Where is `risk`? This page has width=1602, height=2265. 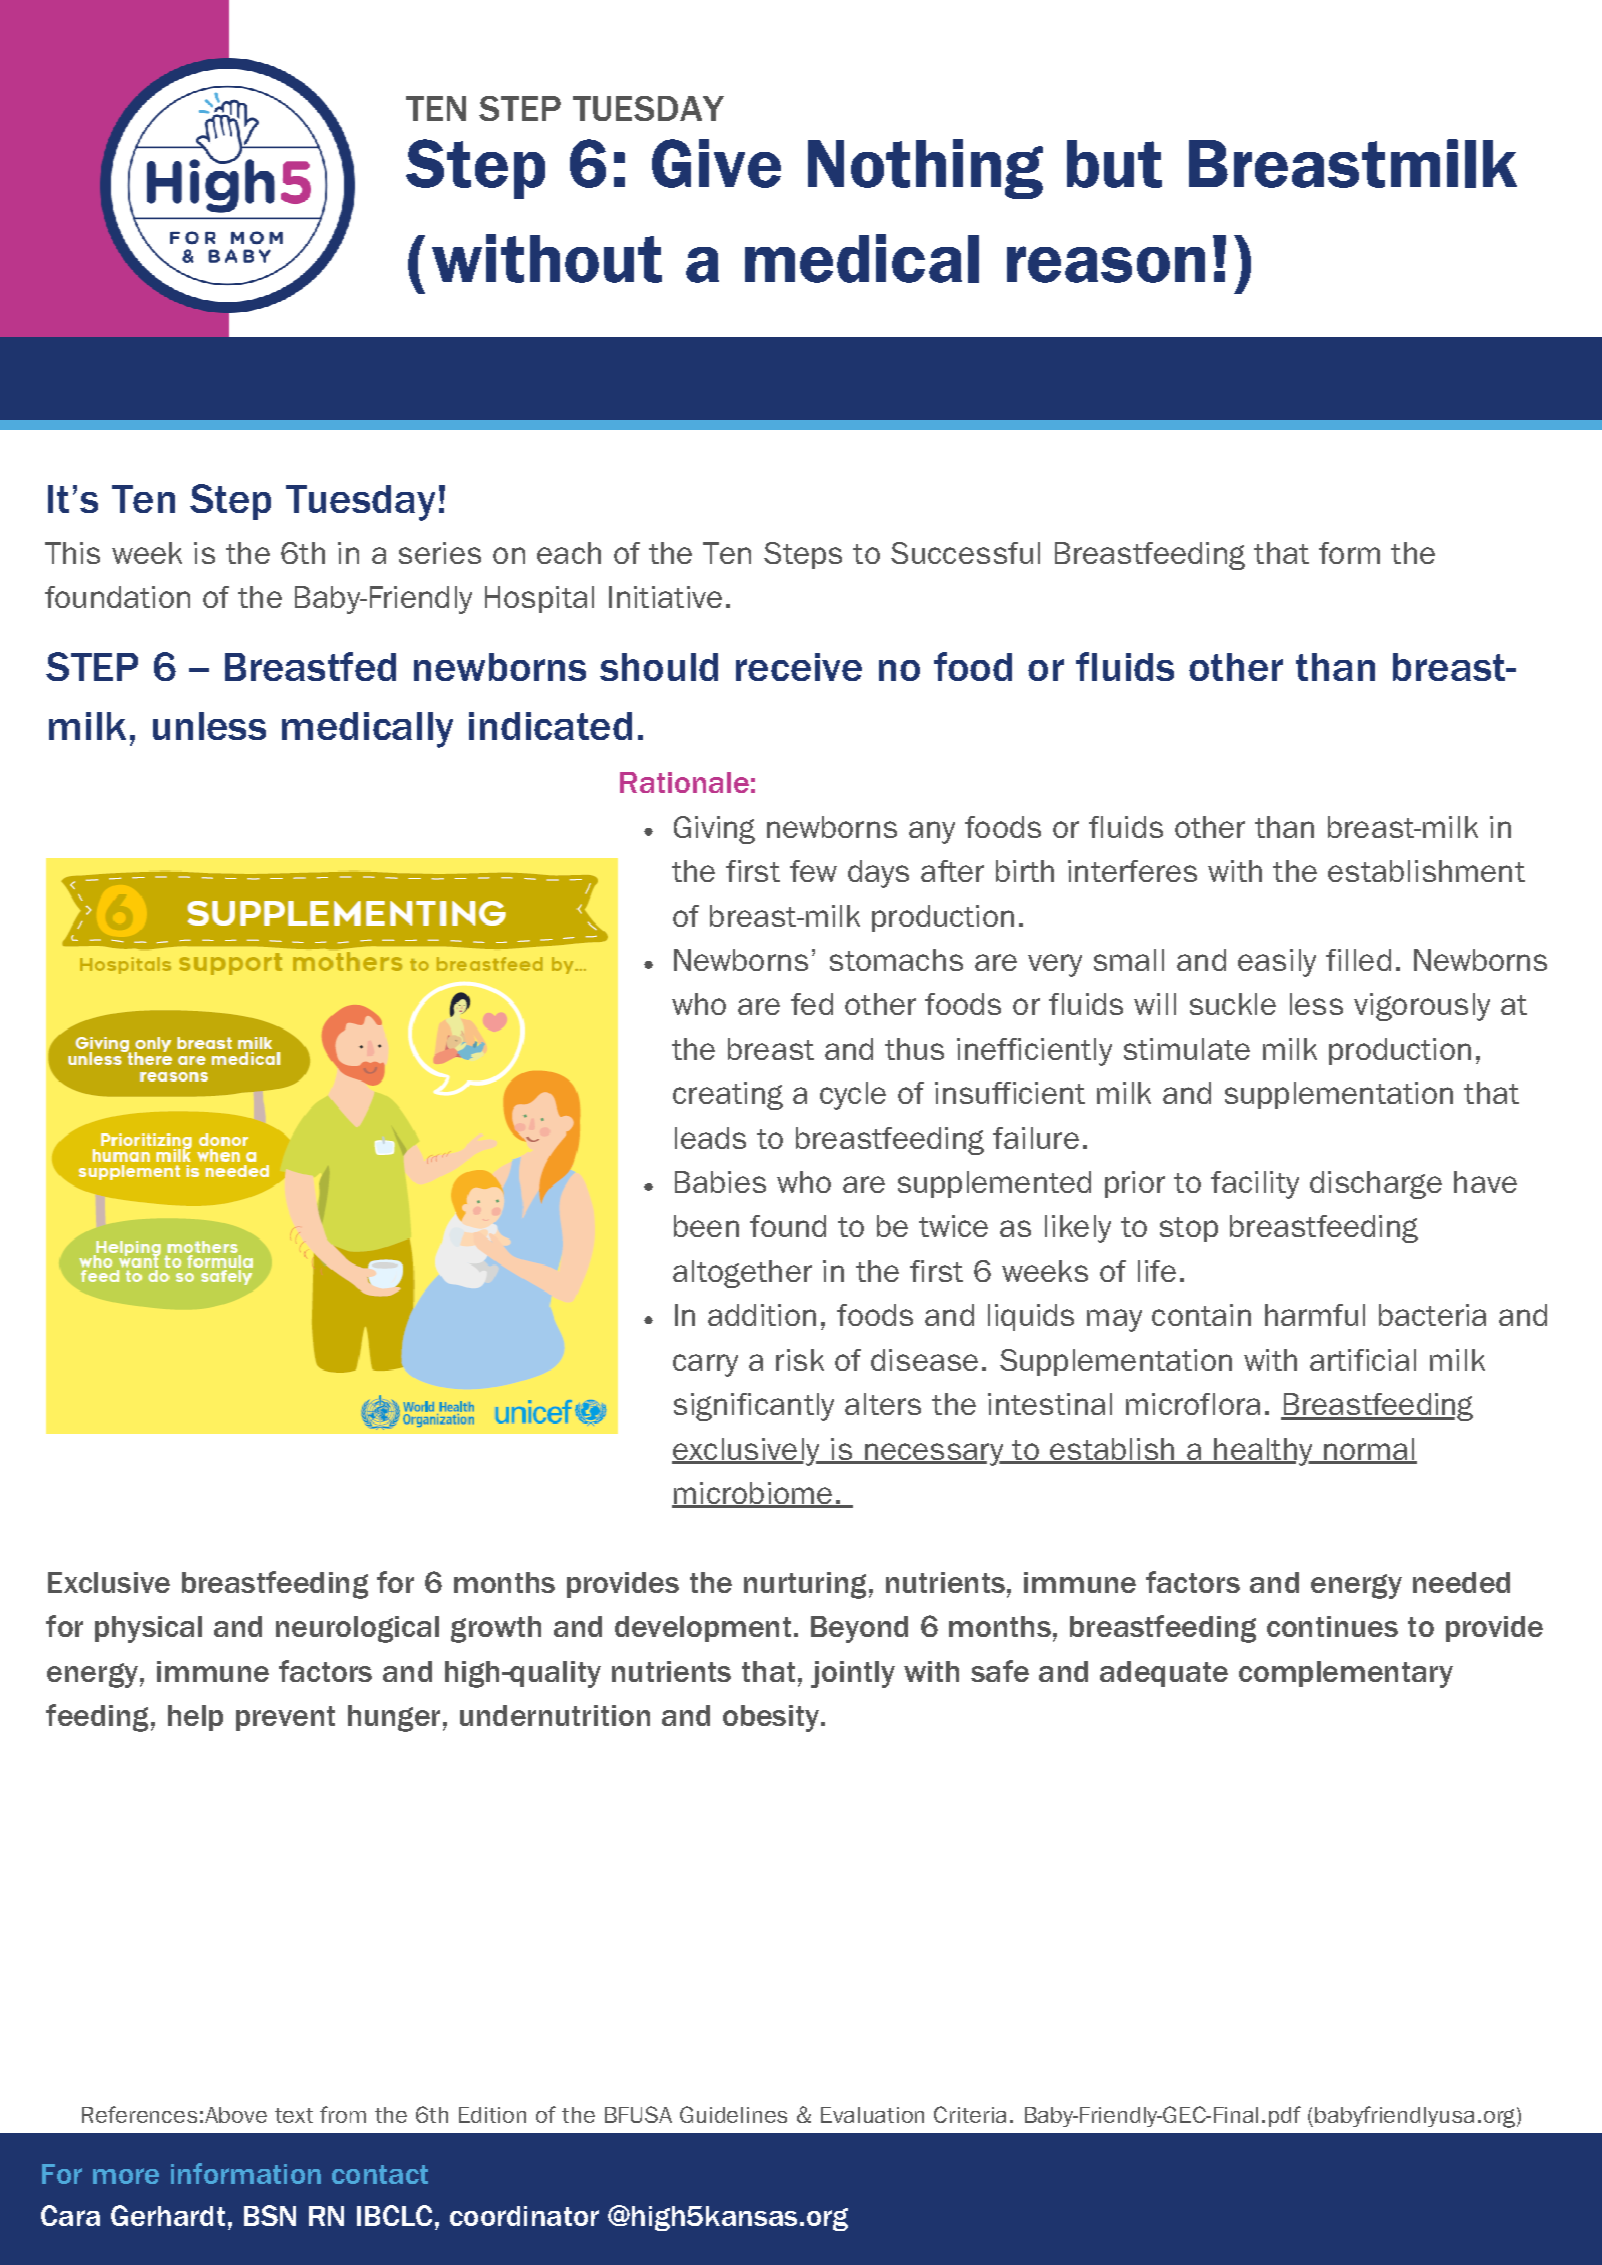
risk is located at coordinates (800, 1360).
